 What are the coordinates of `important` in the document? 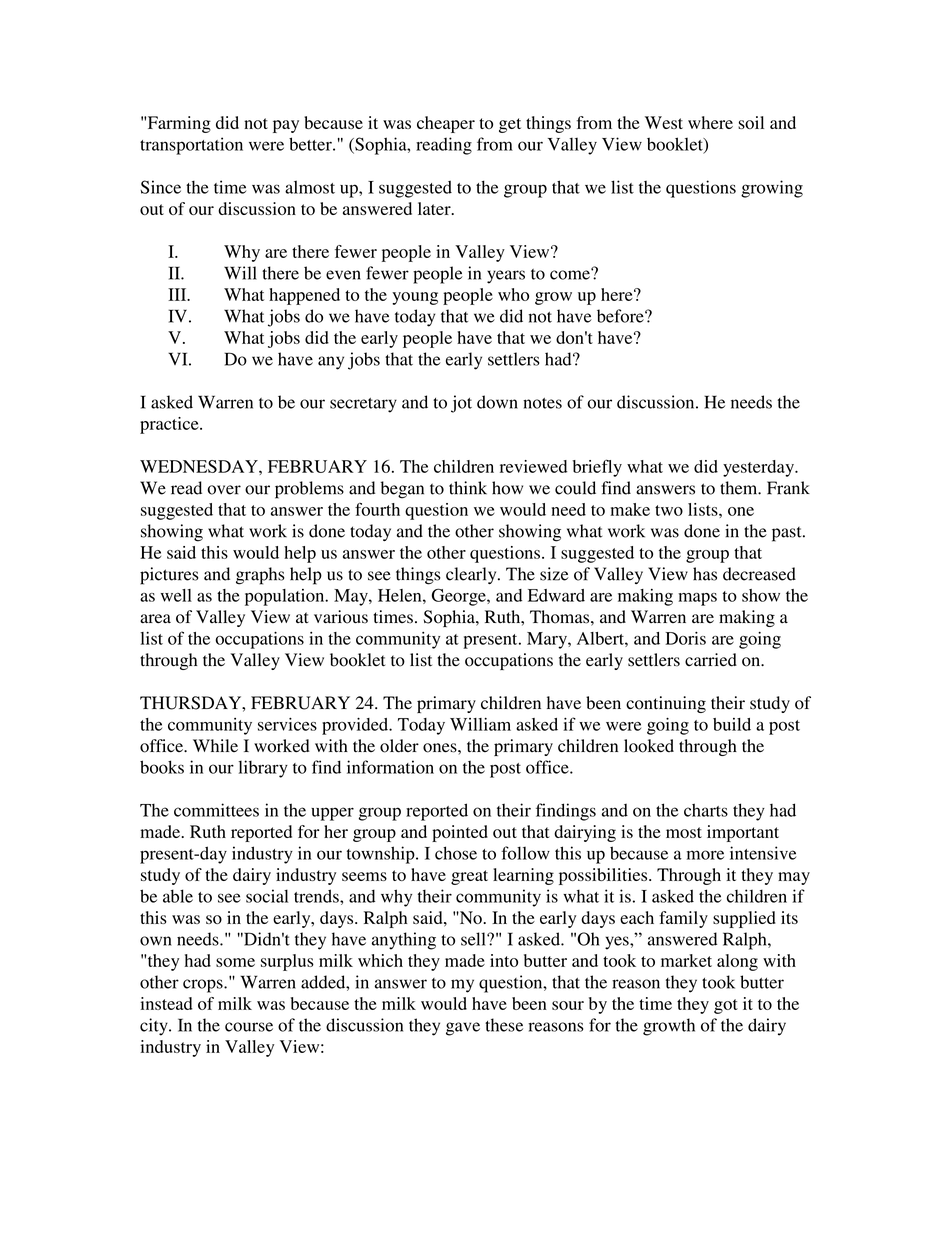 It's located at (743, 833).
